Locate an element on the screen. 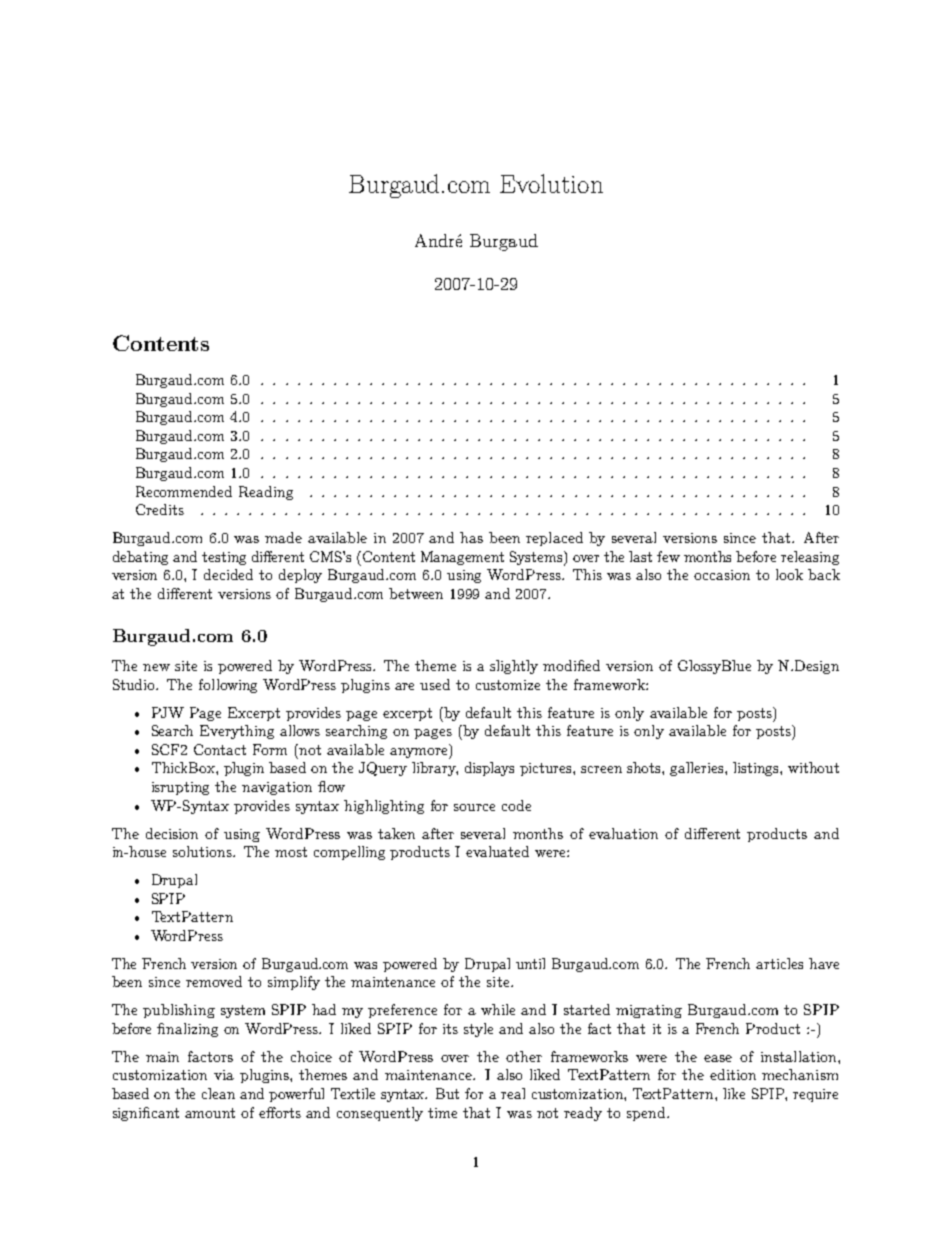 This screenshot has width=952, height=1233. edition is located at coordinates (733, 1074).
